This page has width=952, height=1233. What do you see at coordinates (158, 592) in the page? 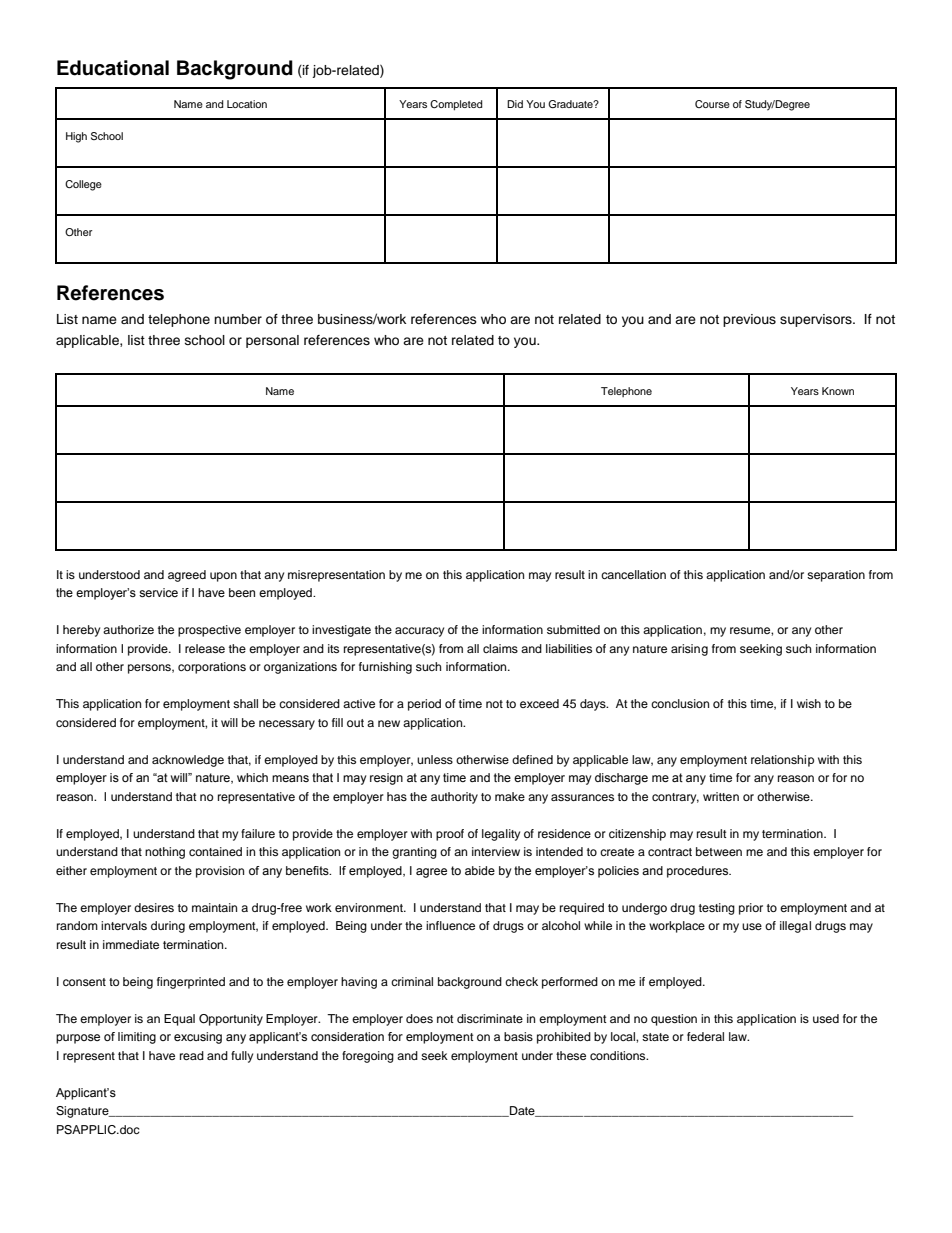
I see `service` at bounding box center [158, 592].
